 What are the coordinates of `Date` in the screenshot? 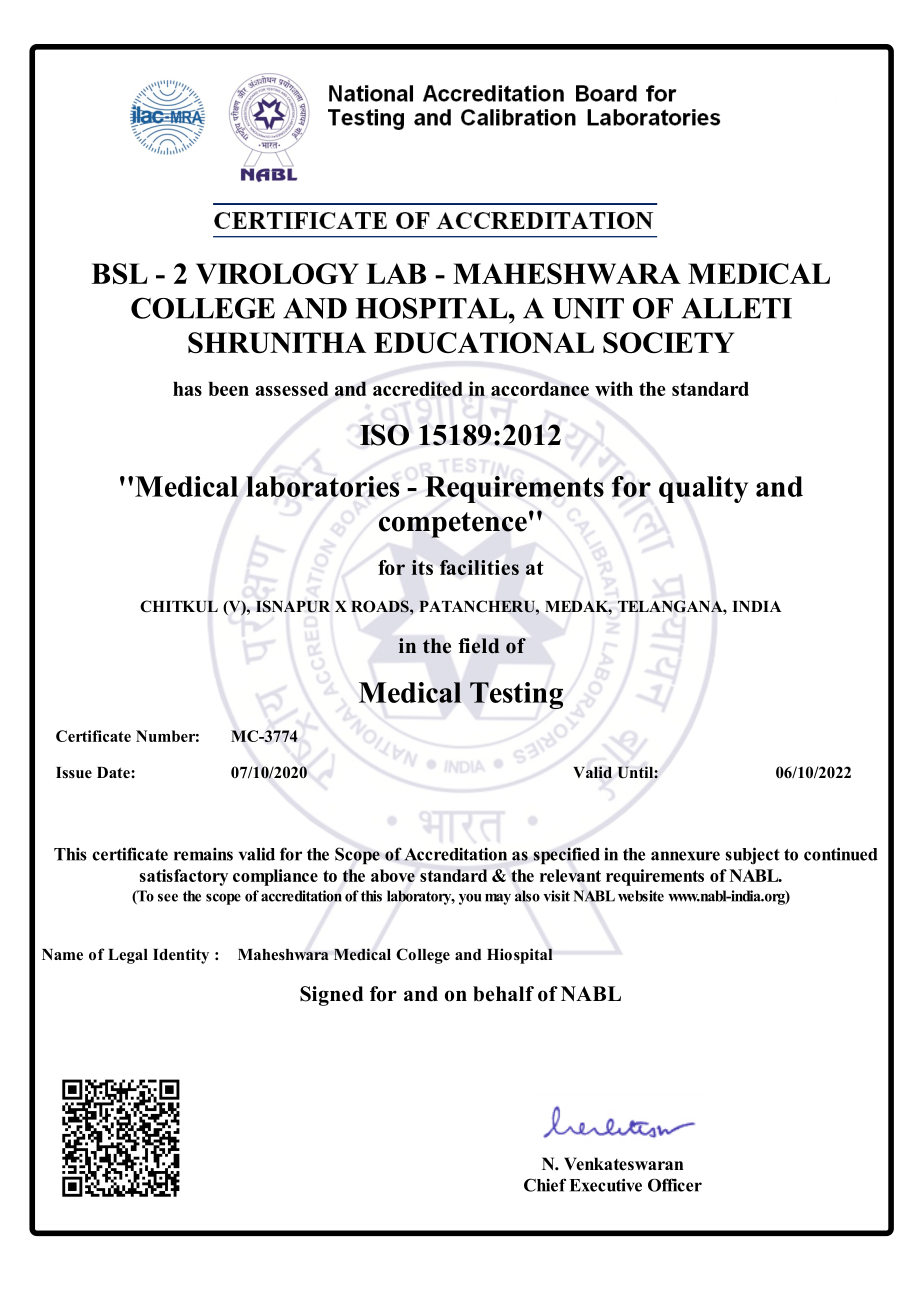 It's located at (114, 773).
